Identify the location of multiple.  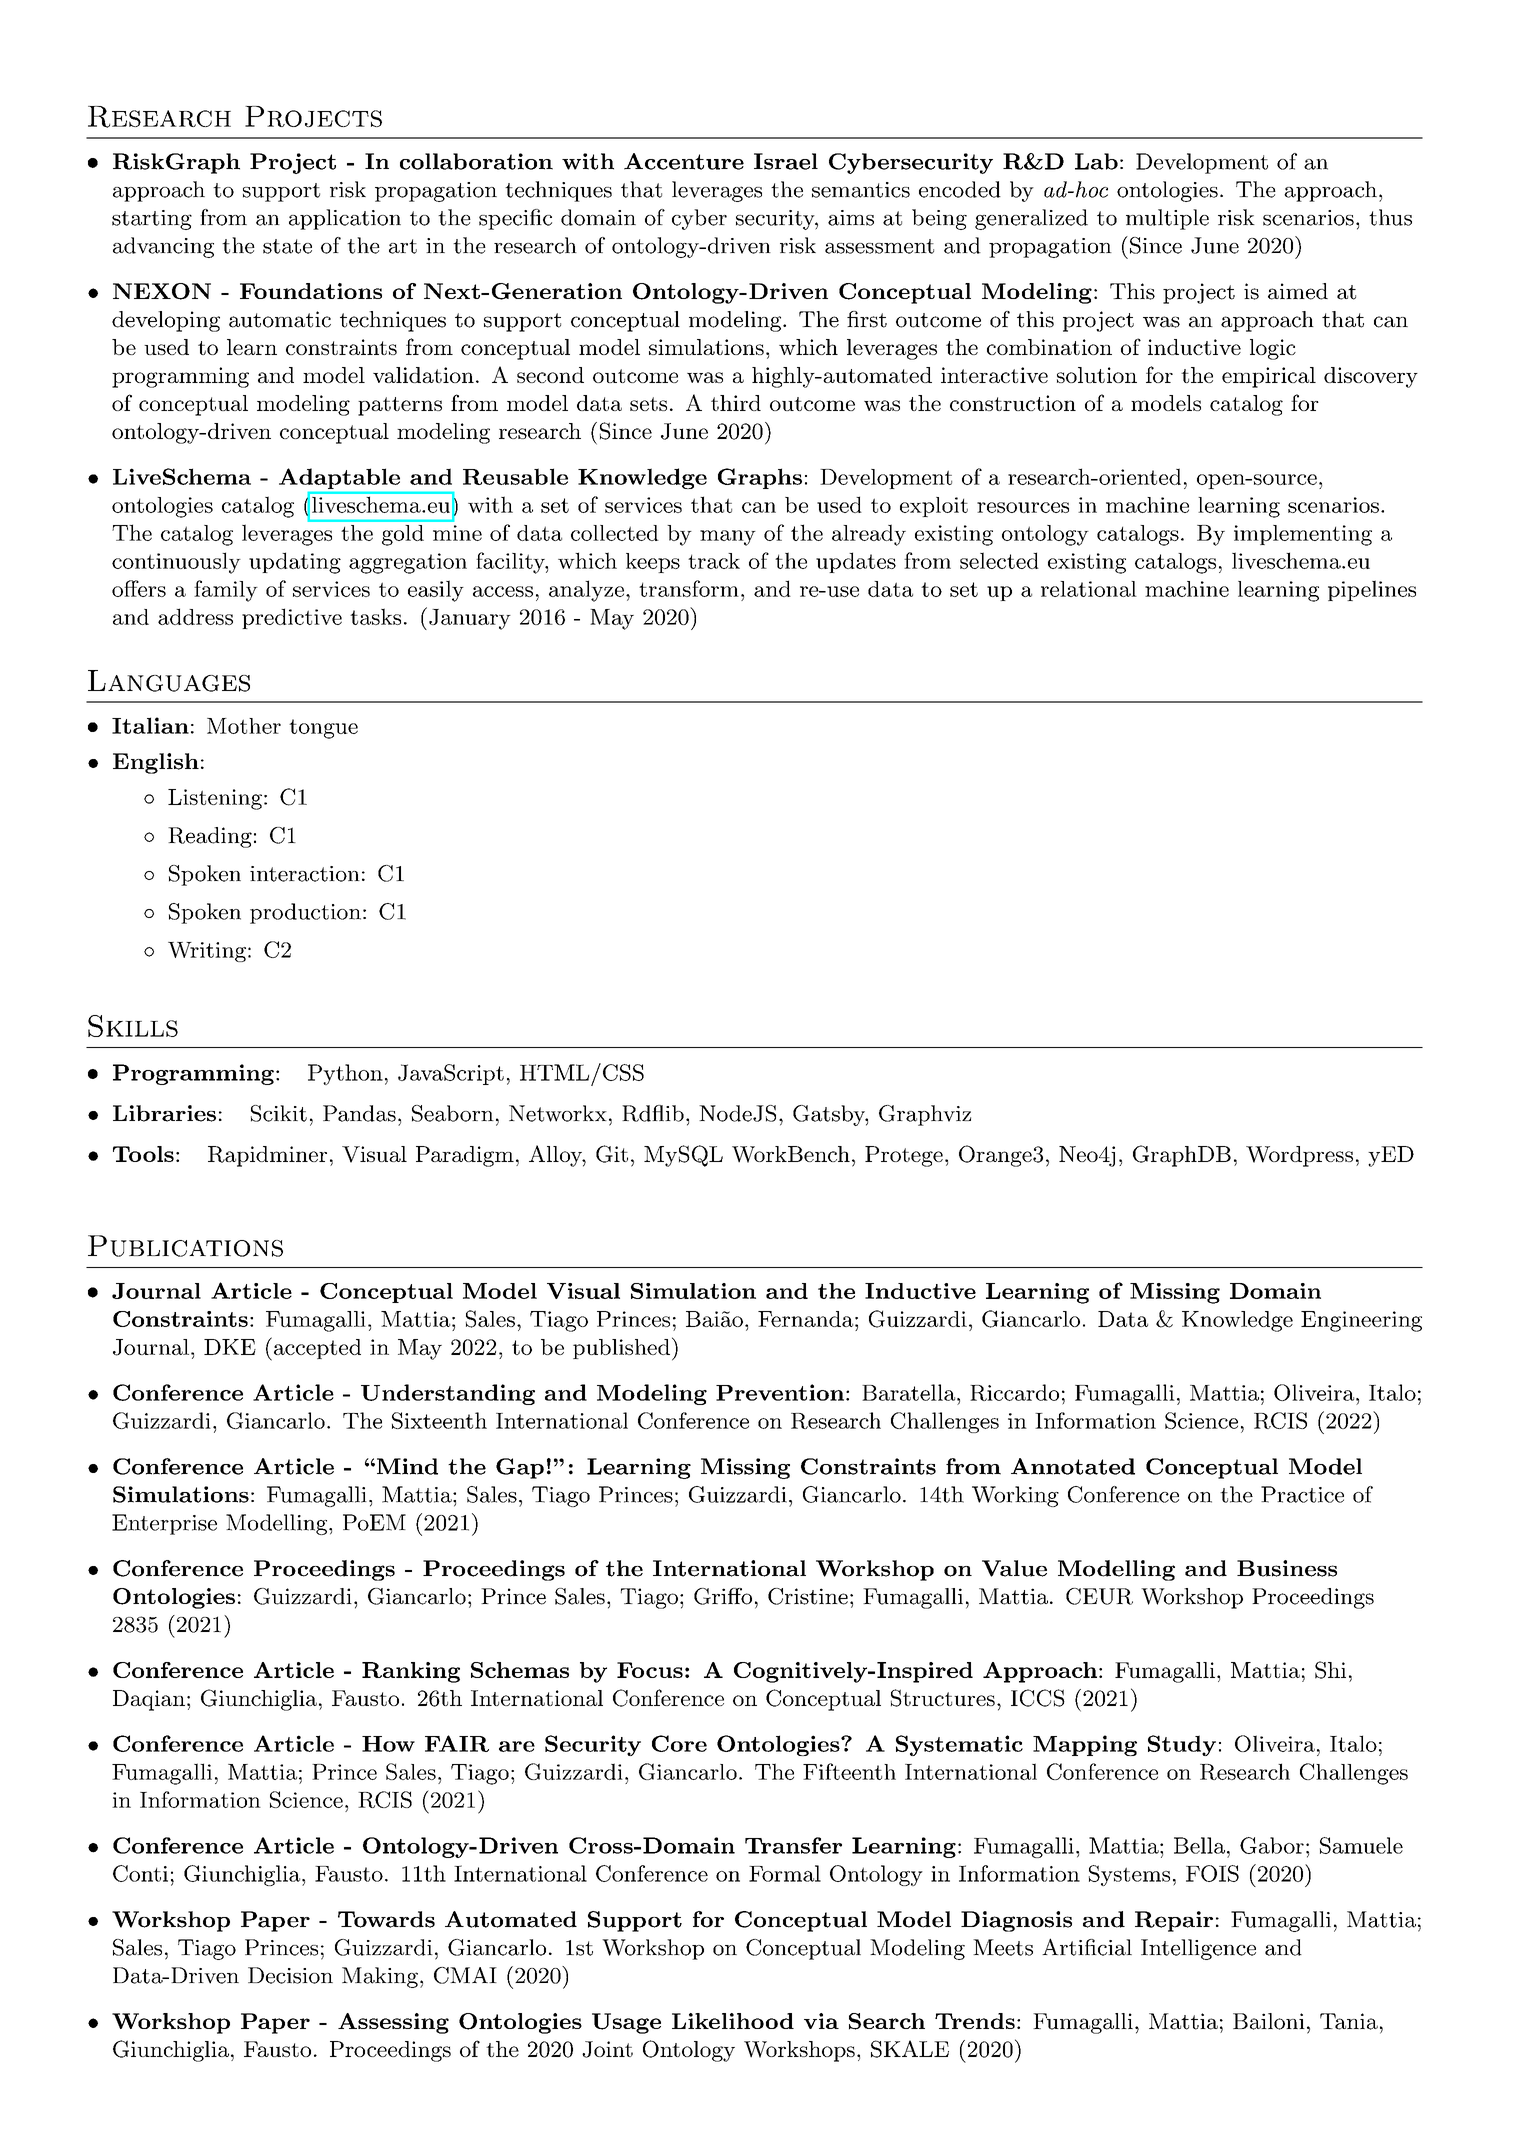
(1167, 219).
